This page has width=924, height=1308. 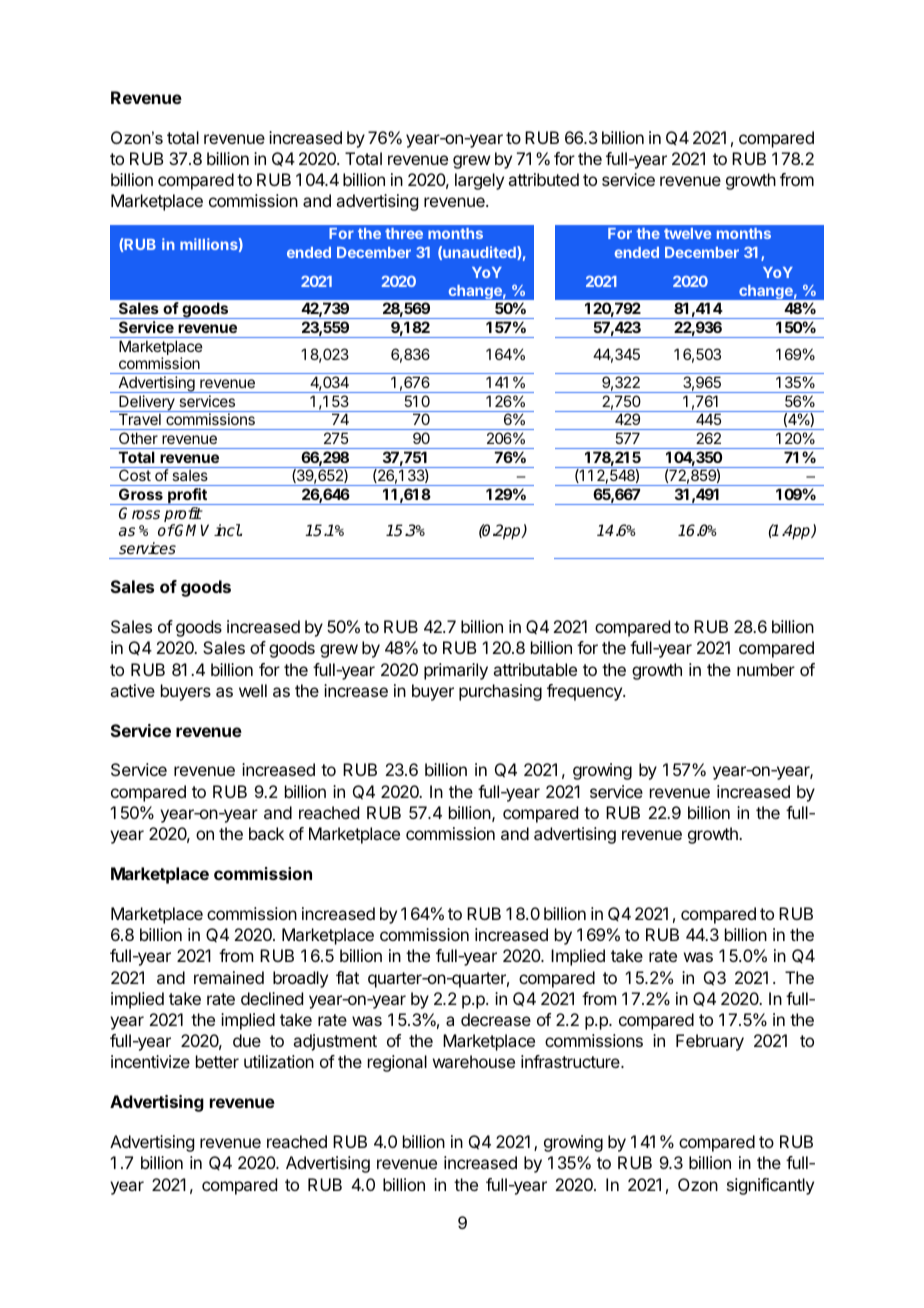 What do you see at coordinates (456, 671) in the page?
I see `primarily` at bounding box center [456, 671].
